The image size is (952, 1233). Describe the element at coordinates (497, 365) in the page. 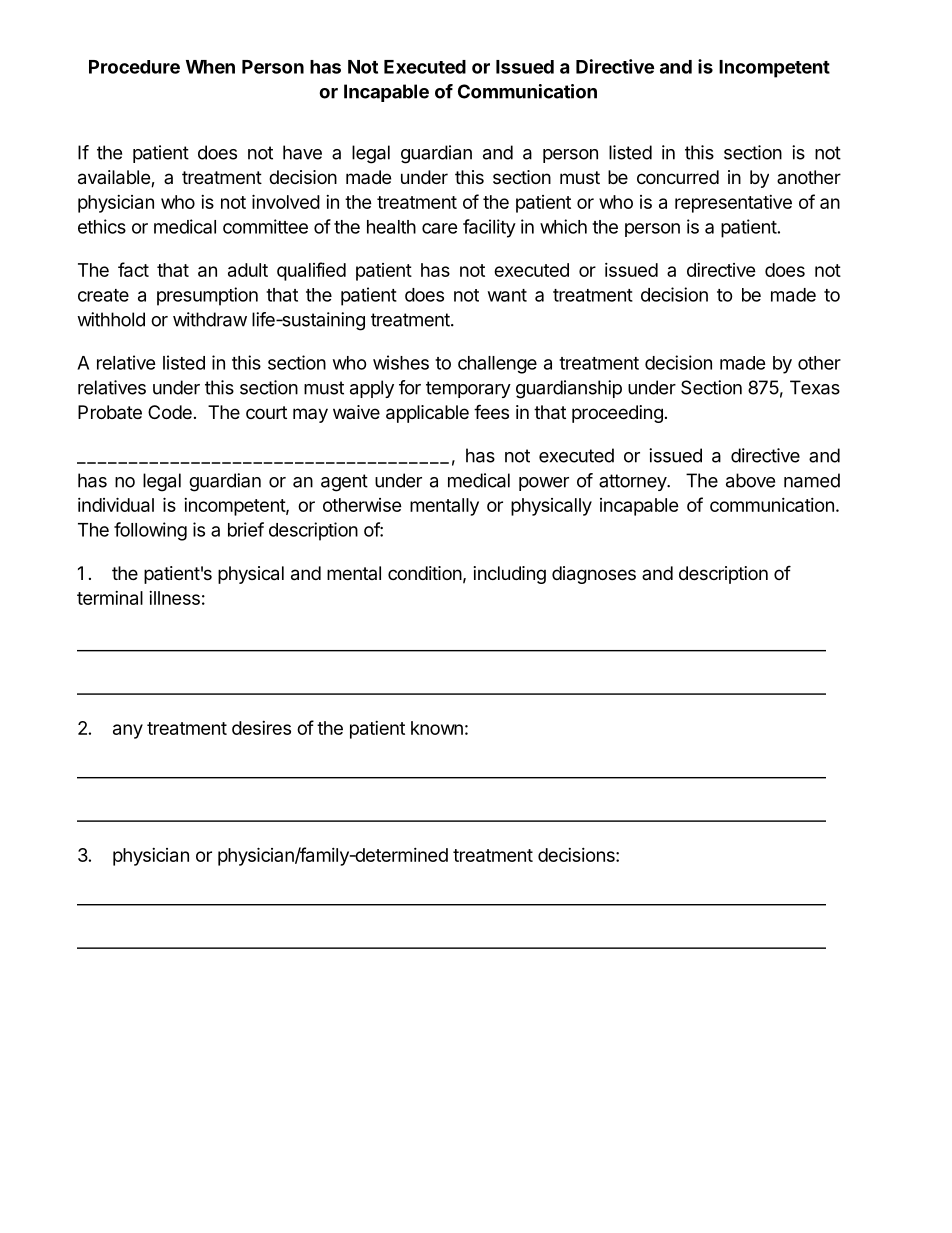

I see `challenge` at that location.
